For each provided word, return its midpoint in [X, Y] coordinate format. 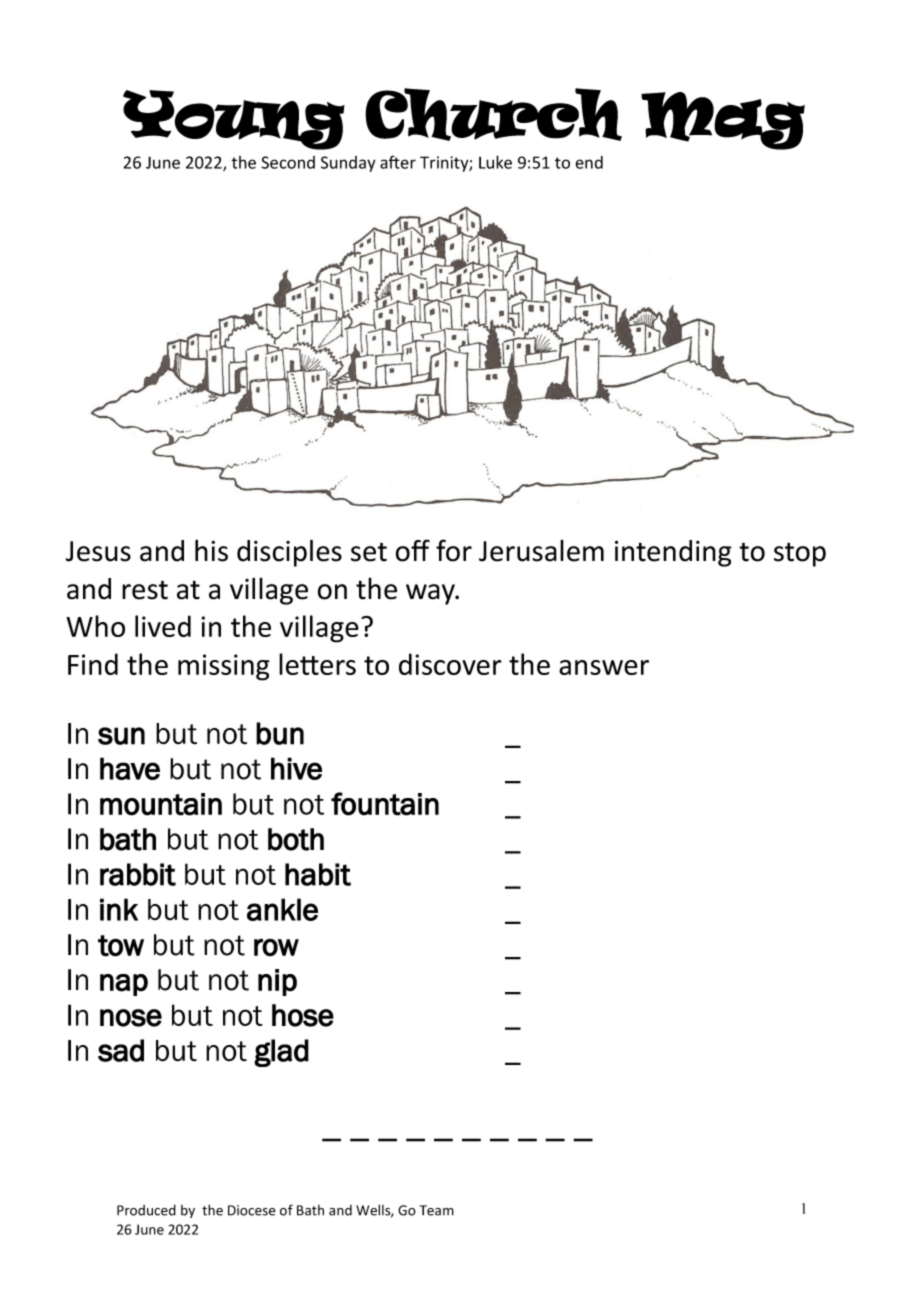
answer [604, 667]
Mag [723, 121]
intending [673, 553]
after [398, 162]
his [211, 550]
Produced [146, 1210]
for [454, 550]
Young [234, 120]
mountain [161, 804]
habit [318, 874]
